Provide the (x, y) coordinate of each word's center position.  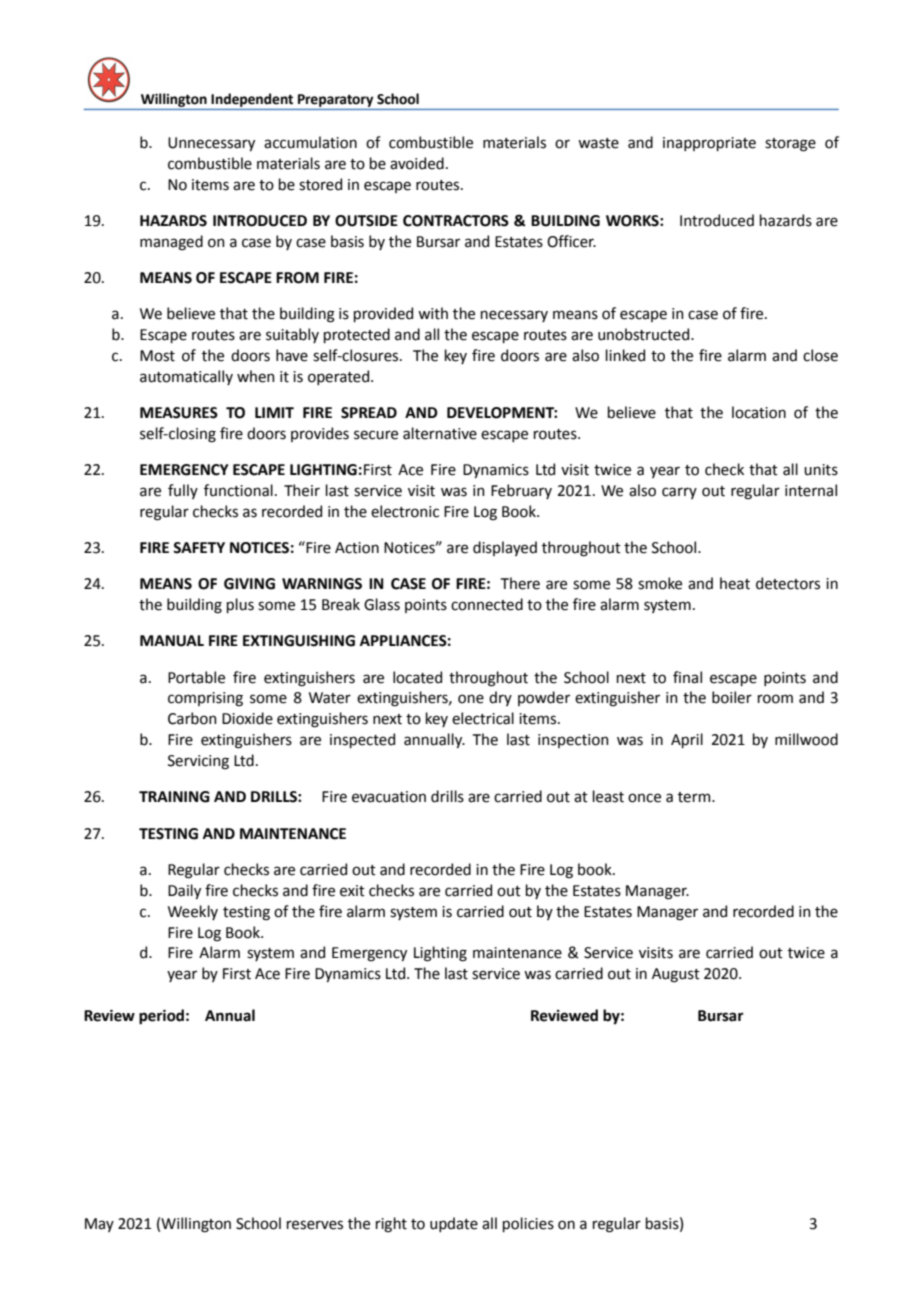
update (454, 1224)
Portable (196, 677)
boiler (732, 697)
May (99, 1225)
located (417, 677)
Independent (252, 100)
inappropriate (709, 144)
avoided (417, 163)
